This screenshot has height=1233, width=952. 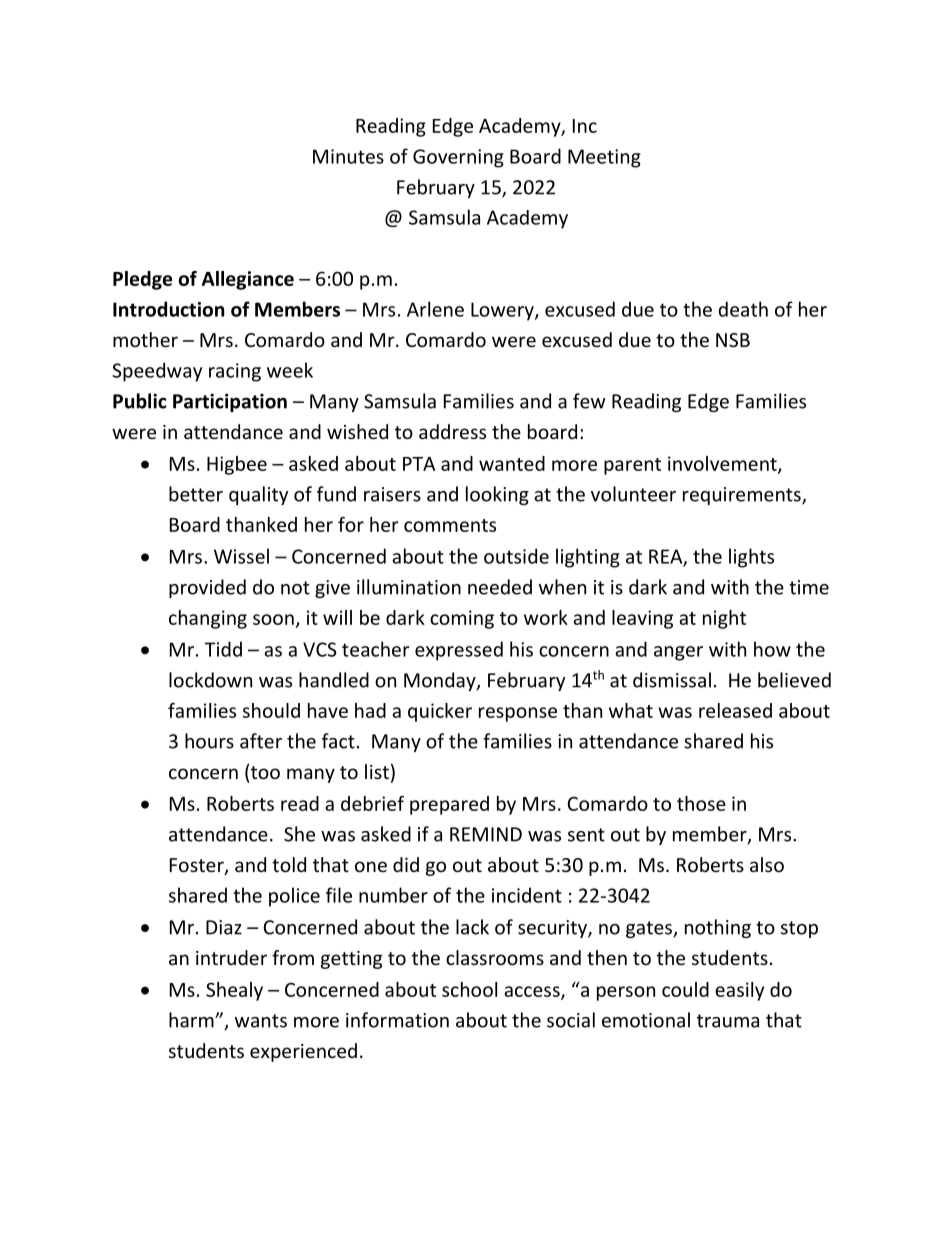 What do you see at coordinates (604, 158) in the screenshot?
I see `Meeting` at bounding box center [604, 158].
